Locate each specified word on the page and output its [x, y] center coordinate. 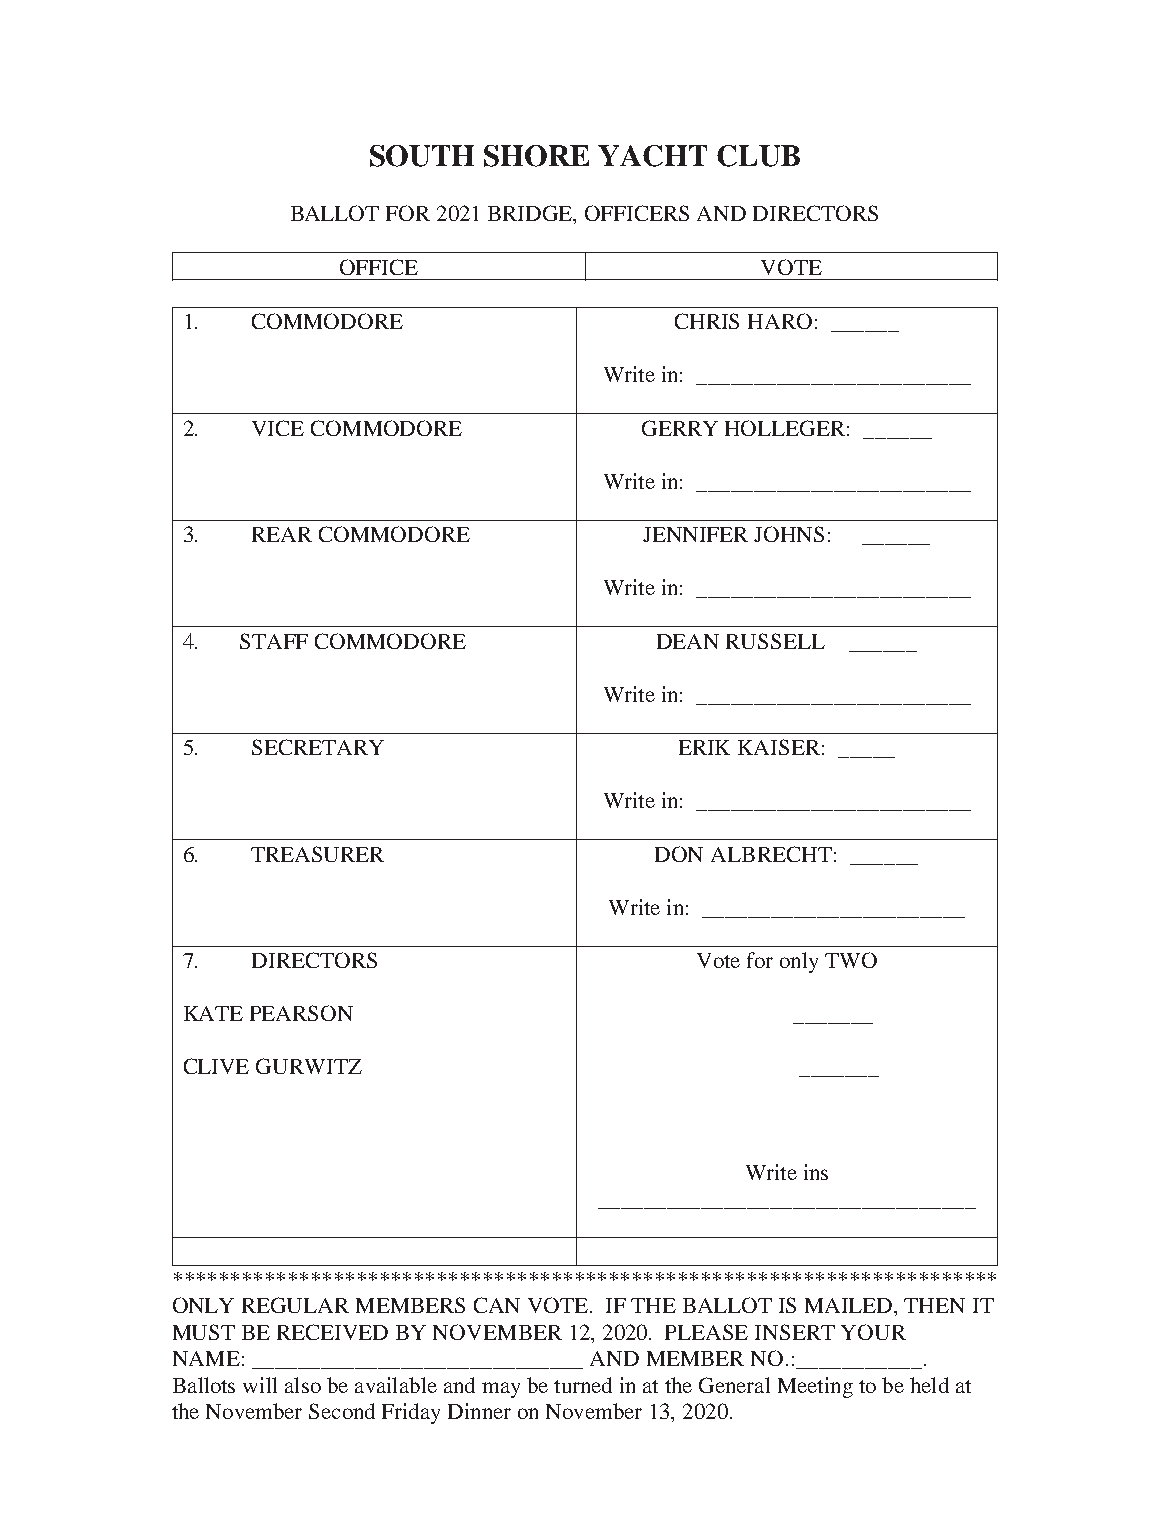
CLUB [758, 156]
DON [679, 854]
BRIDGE [531, 214]
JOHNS [789, 534]
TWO [851, 960]
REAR [282, 534]
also [303, 1385]
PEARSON [301, 1013]
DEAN [688, 641]
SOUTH [422, 156]
